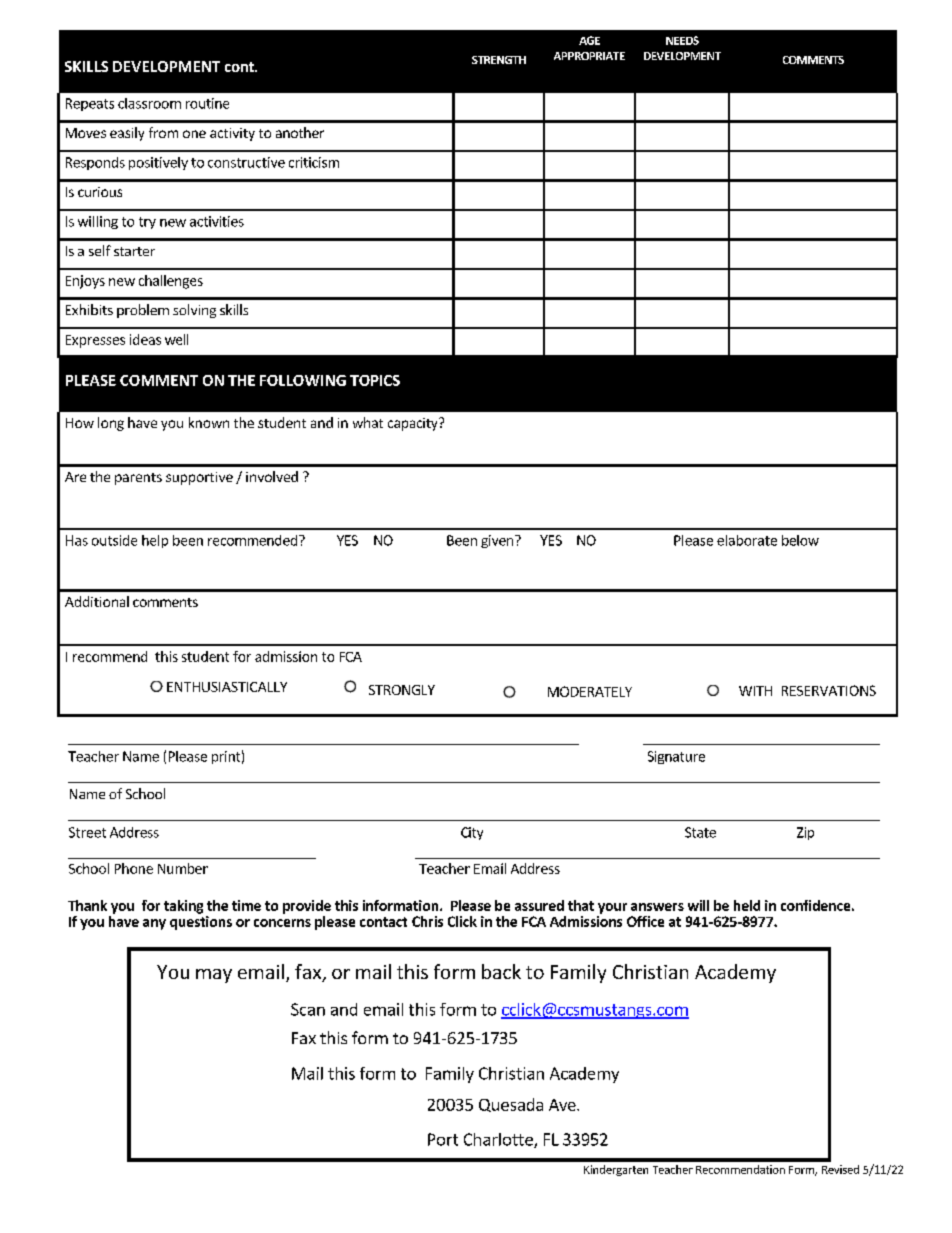 This screenshot has height=1233, width=952. Describe the element at coordinates (499, 1140) in the screenshot. I see `Charlotte` at that location.
